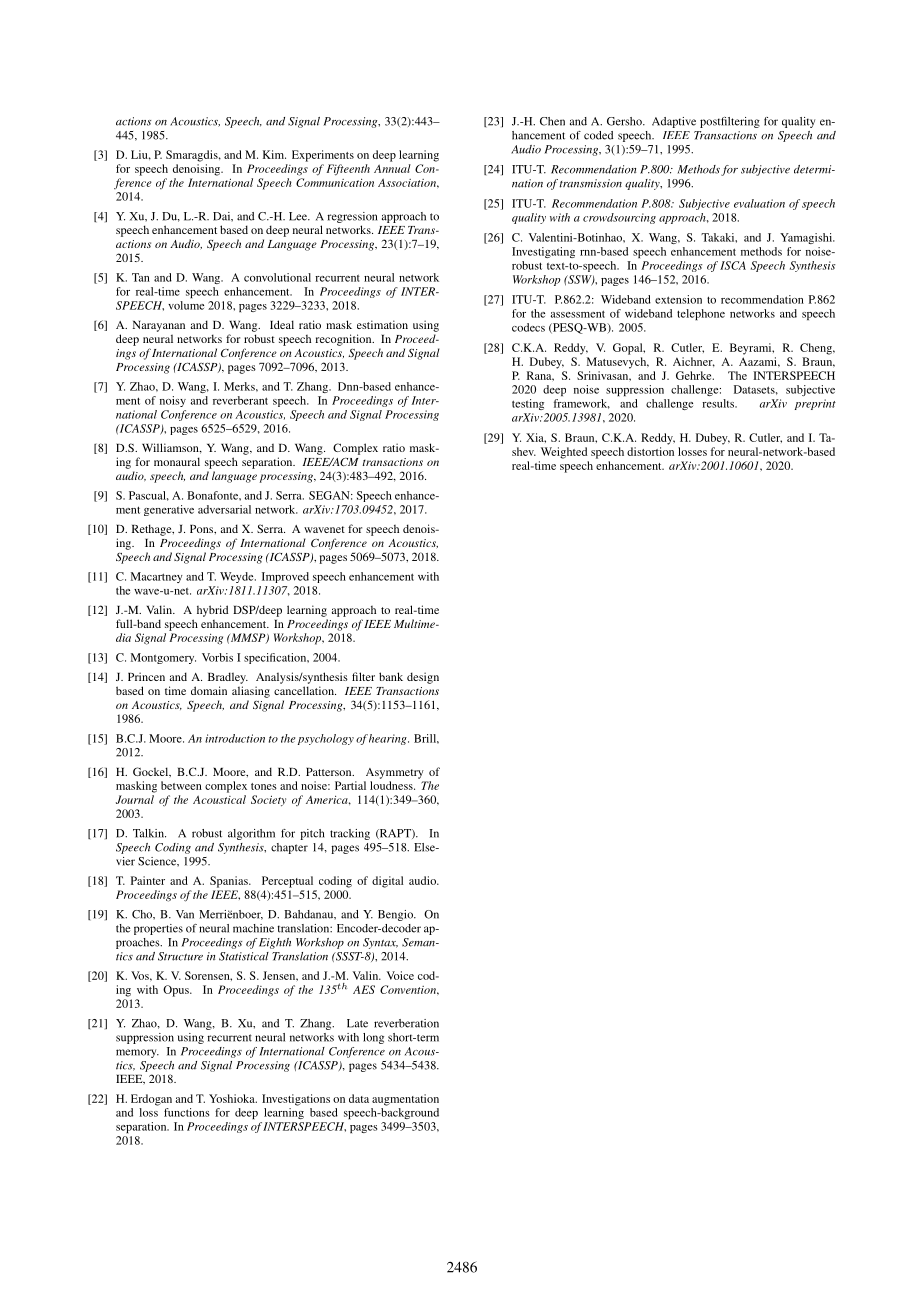 This document has height=1308, width=924. Describe the element at coordinates (212, 611) in the document. I see `hybrid` at that location.
